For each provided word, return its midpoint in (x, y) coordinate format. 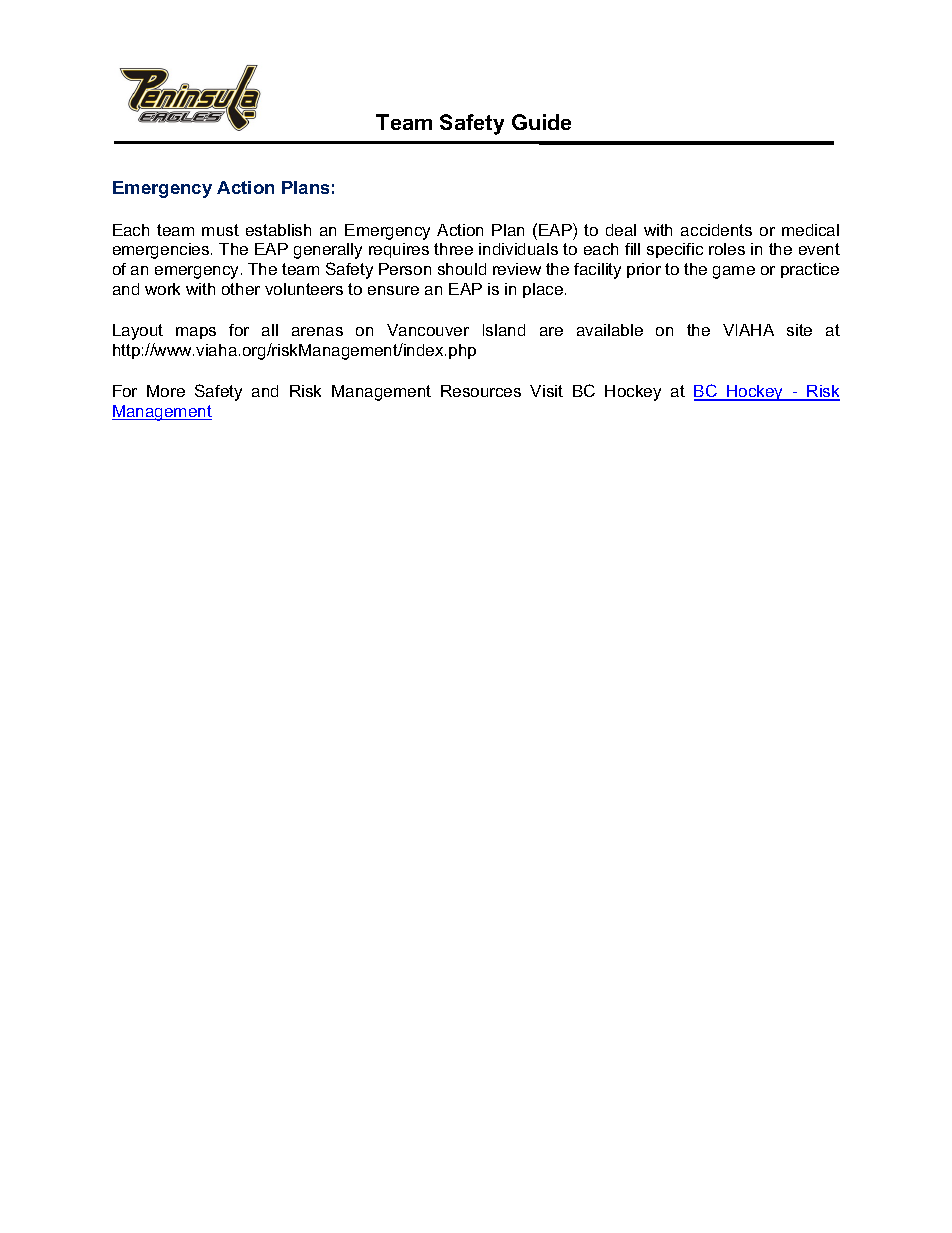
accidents (716, 230)
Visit (546, 391)
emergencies (162, 251)
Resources (481, 391)
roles (727, 249)
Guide (541, 122)
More (166, 391)
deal (621, 230)
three (453, 249)
